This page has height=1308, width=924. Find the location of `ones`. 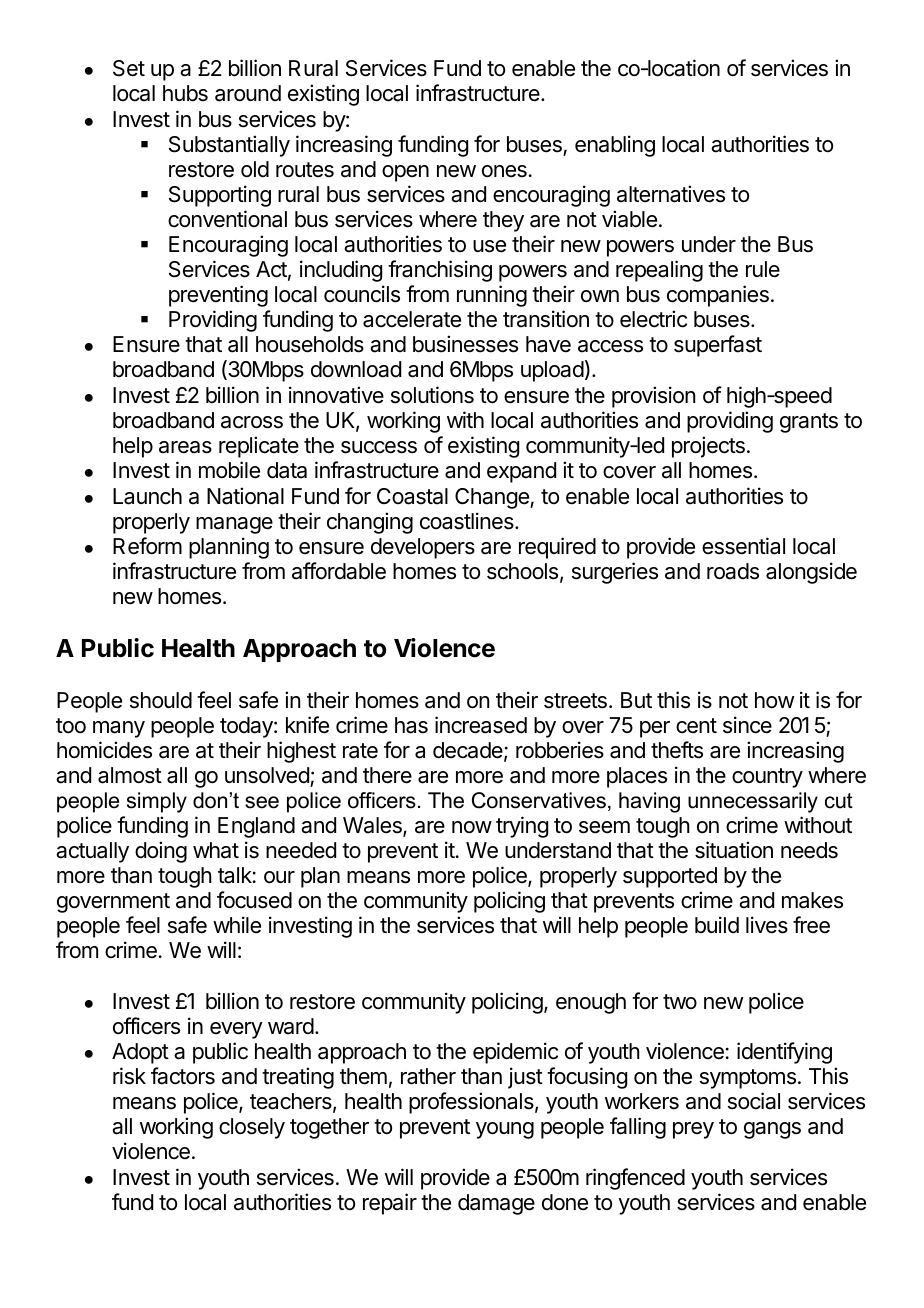

ones is located at coordinates (504, 171).
